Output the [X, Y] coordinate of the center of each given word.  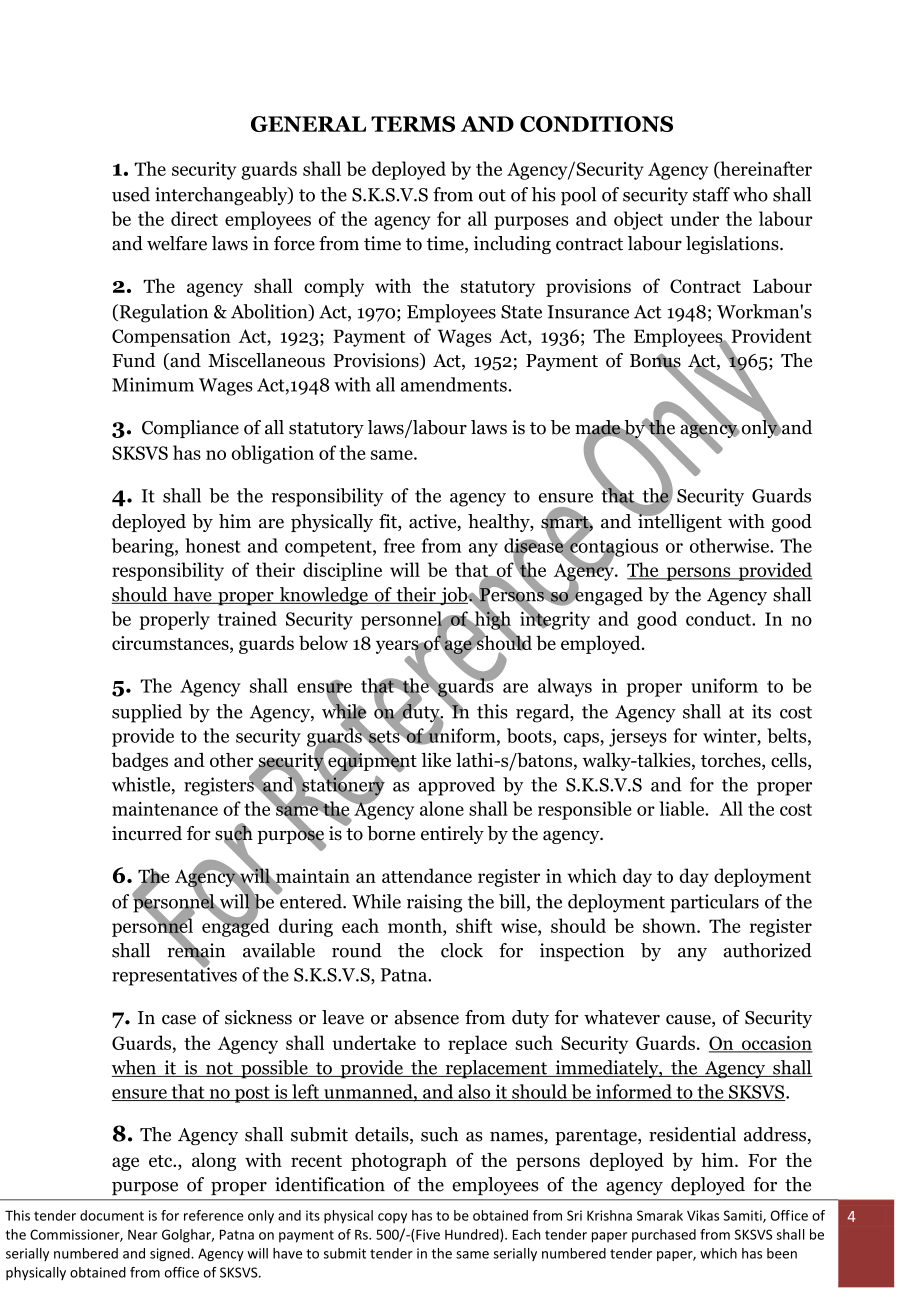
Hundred [473, 1235]
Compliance [190, 429]
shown [670, 925]
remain [196, 950]
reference [213, 1215]
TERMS [413, 124]
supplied [147, 713]
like [436, 760]
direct [194, 218]
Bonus [655, 362]
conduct [719, 618]
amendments [455, 384]
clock [462, 950]
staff [711, 194]
